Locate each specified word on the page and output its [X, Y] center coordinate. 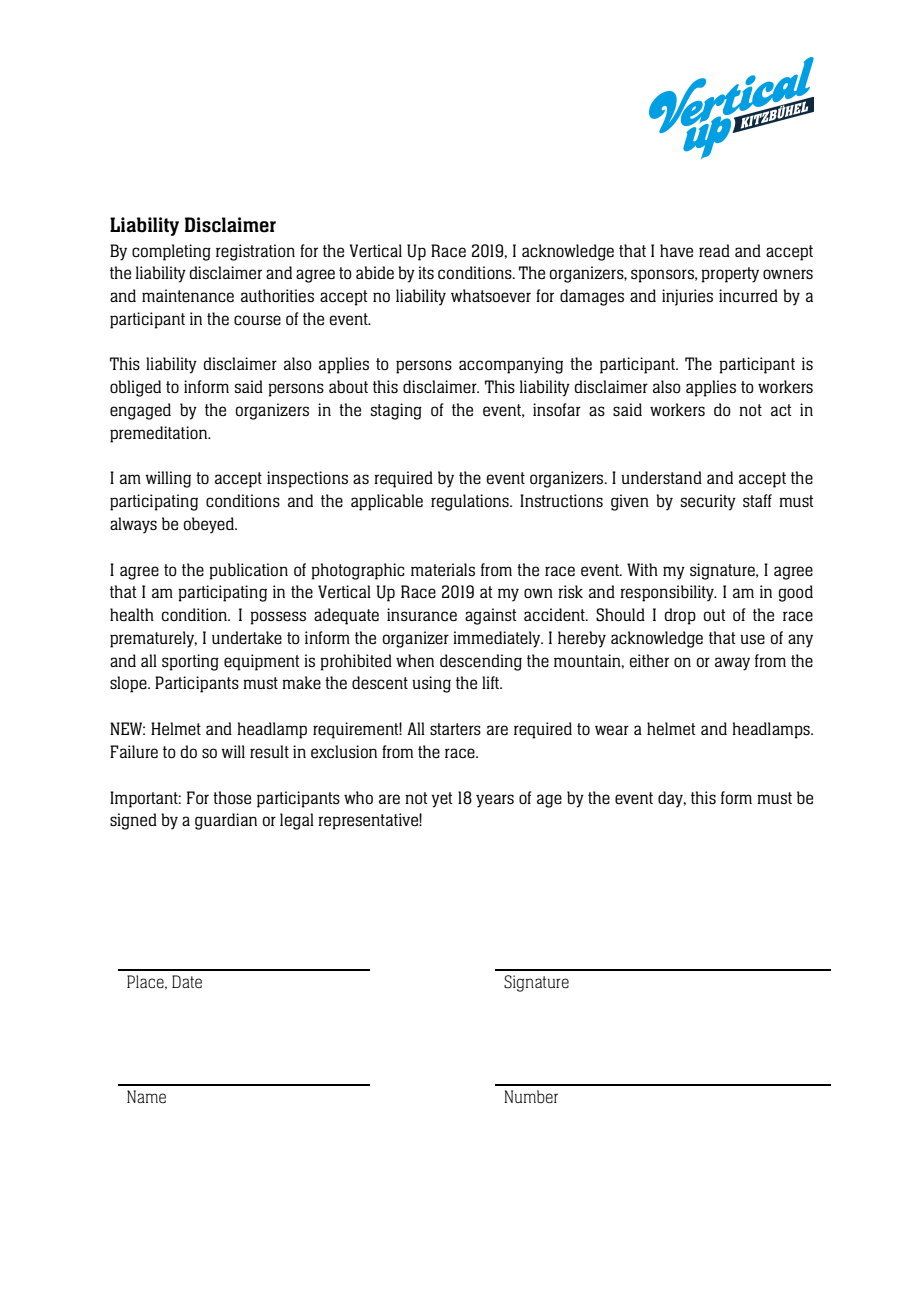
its [426, 272]
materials [443, 569]
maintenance [188, 295]
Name [146, 1096]
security [708, 502]
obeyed [210, 525]
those [232, 797]
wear [612, 730]
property [730, 275]
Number [531, 1096]
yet [442, 800]
